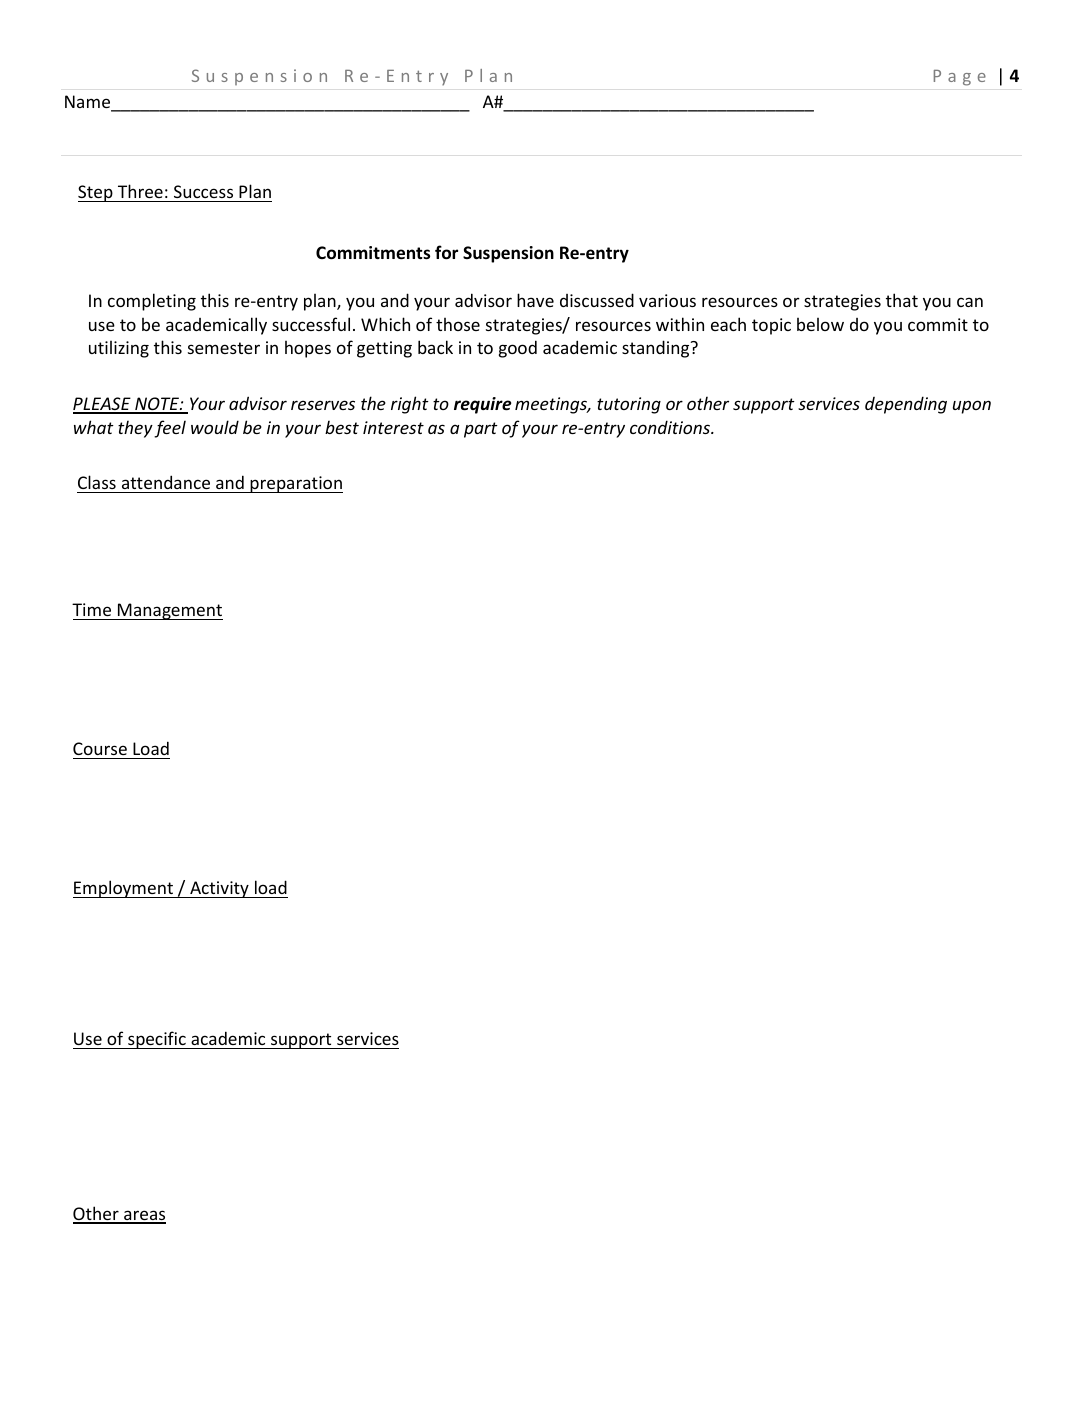 This image has width=1083, height=1402. What do you see at coordinates (157, 1040) in the image?
I see `specific` at bounding box center [157, 1040].
